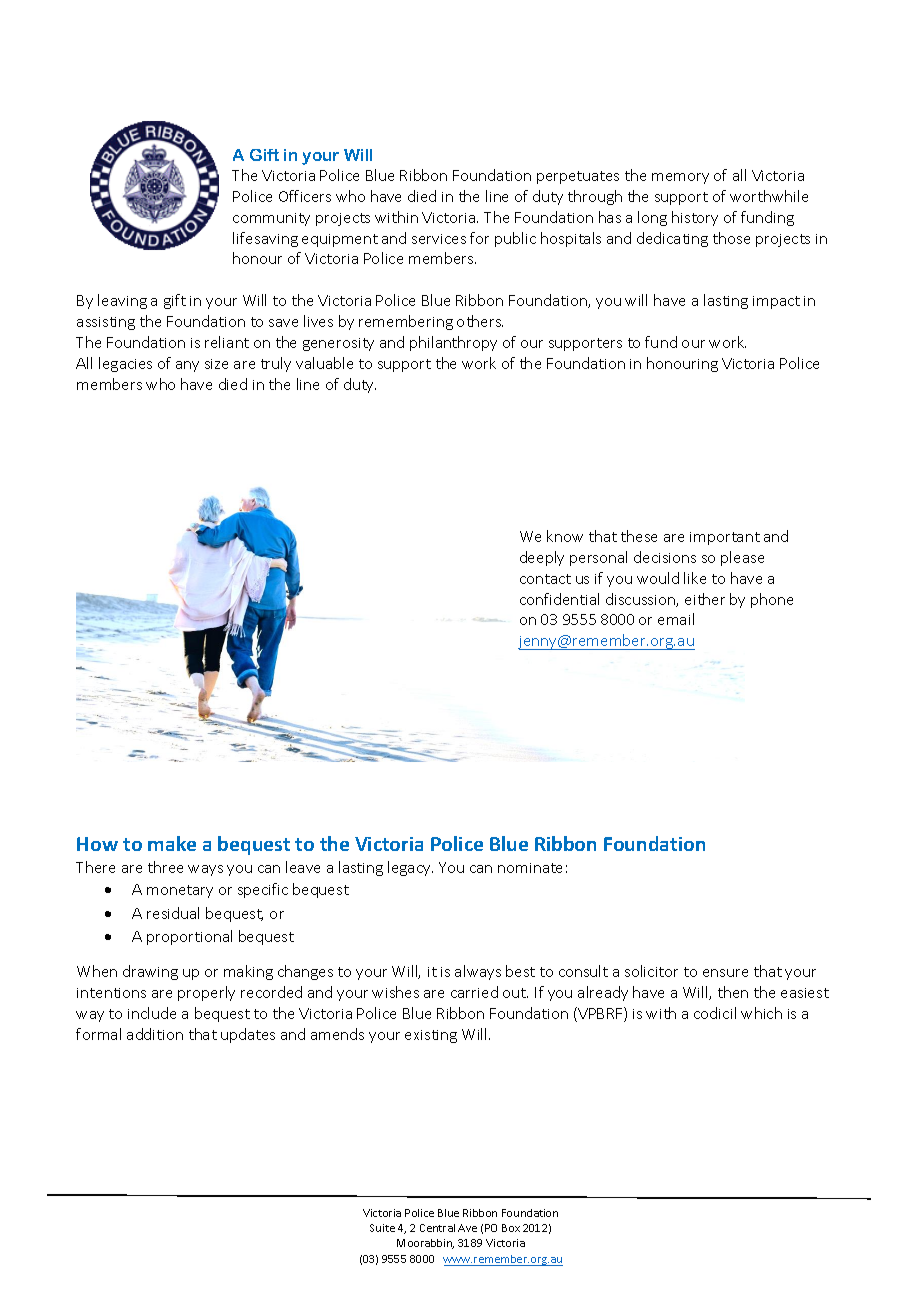 The image size is (924, 1308). What do you see at coordinates (676, 619) in the screenshot?
I see `email` at bounding box center [676, 619].
